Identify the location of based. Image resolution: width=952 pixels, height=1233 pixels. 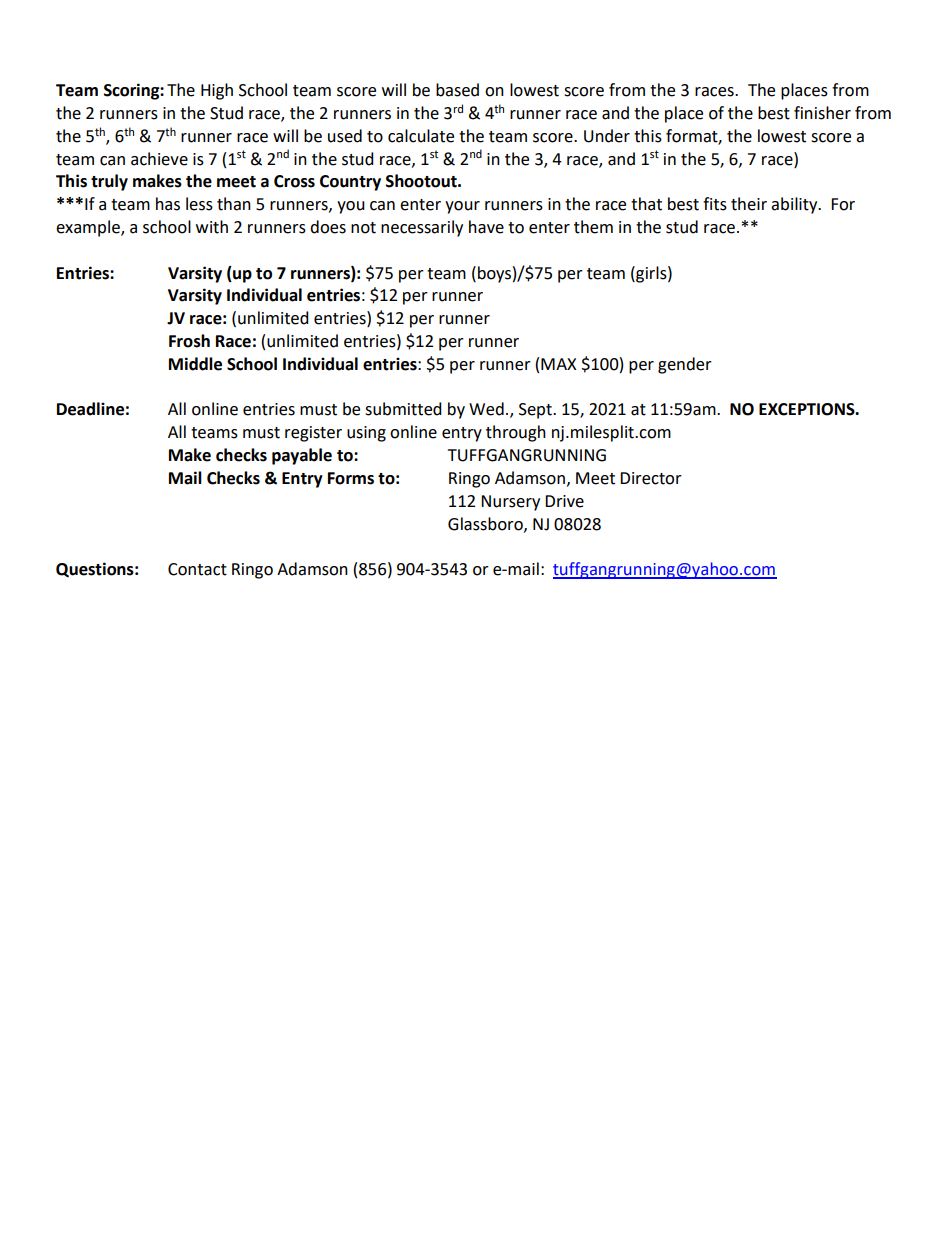
(457, 90).
